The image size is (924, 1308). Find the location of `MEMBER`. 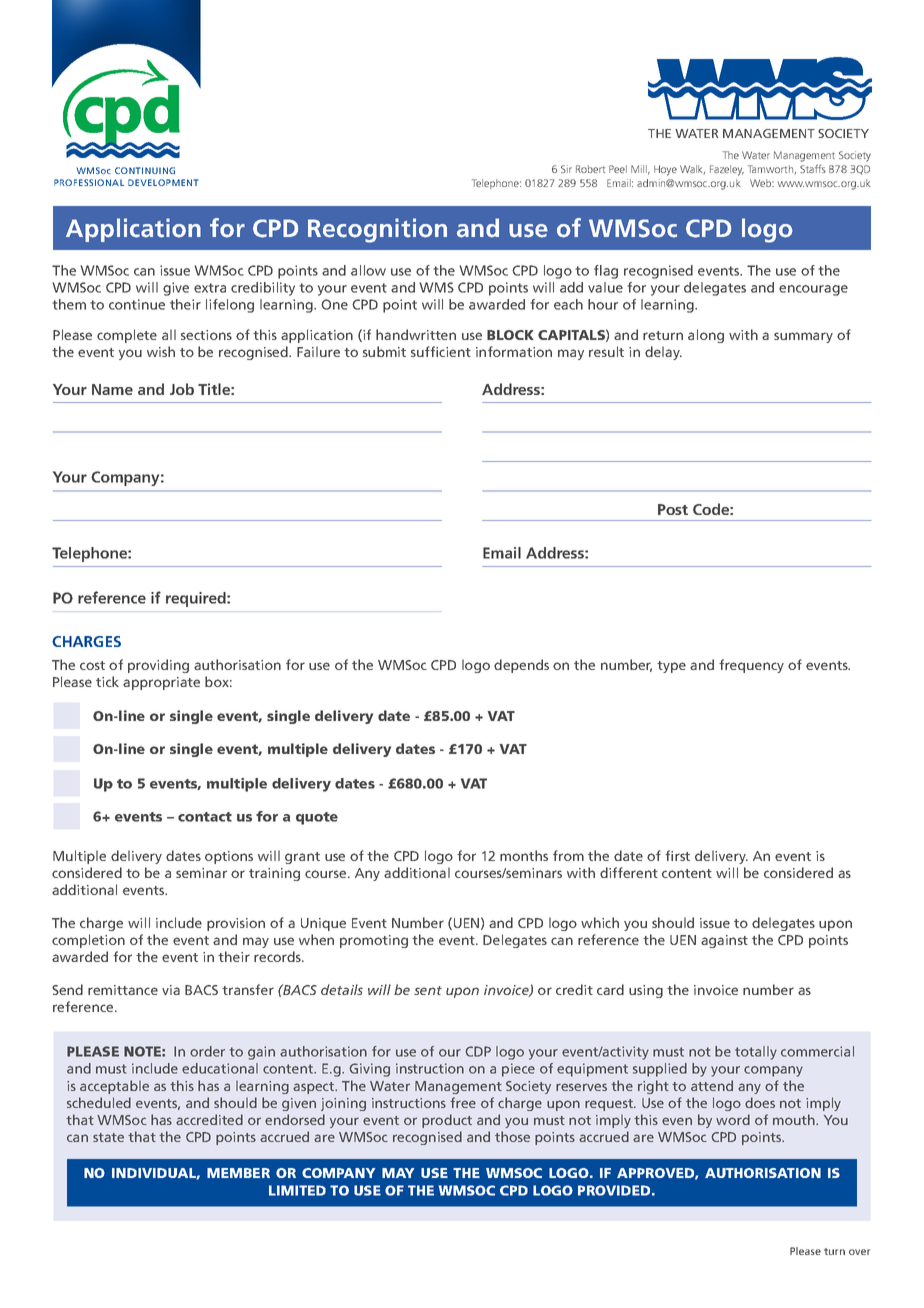

MEMBER is located at coordinates (238, 1173).
